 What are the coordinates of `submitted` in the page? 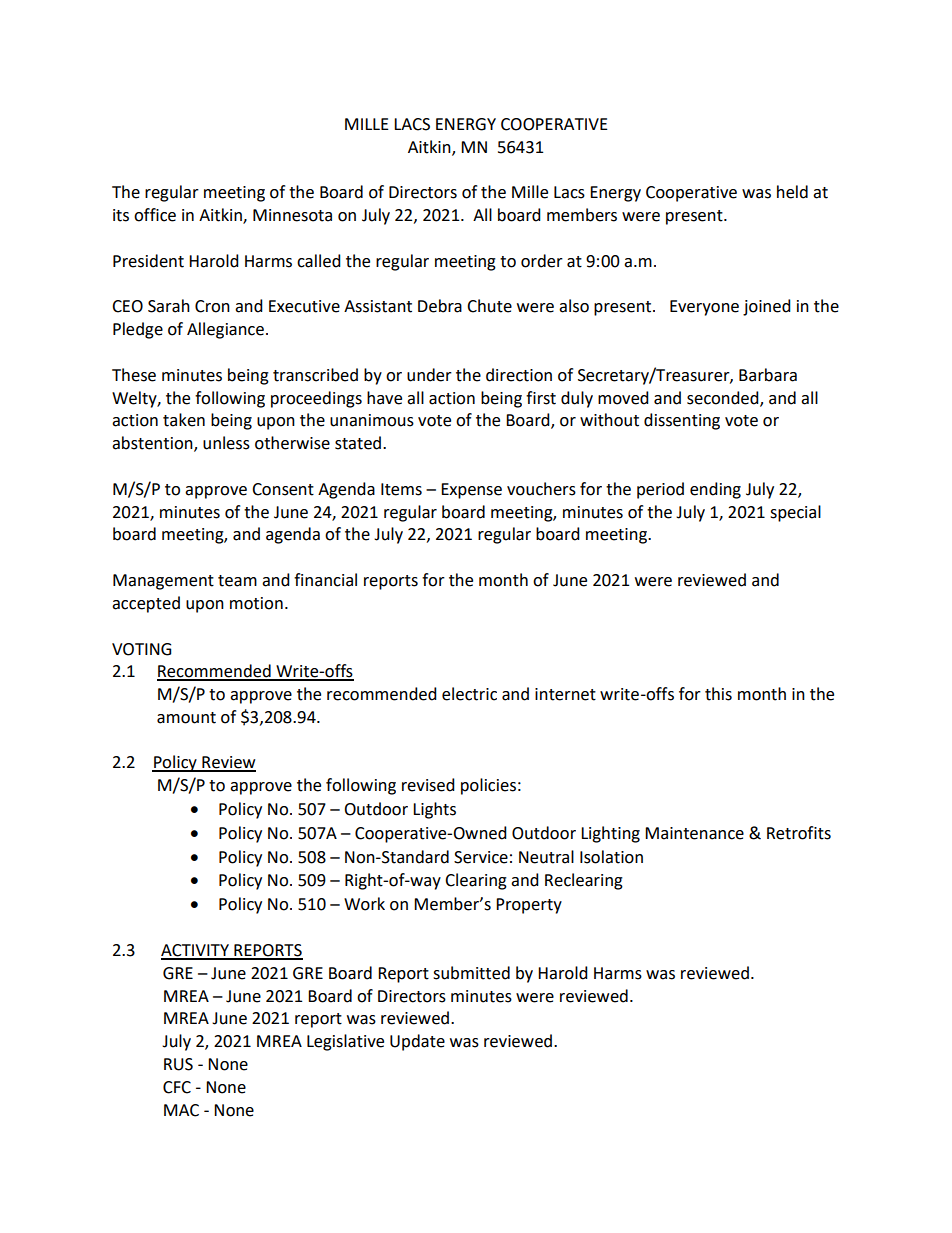 It's located at (471, 973).
